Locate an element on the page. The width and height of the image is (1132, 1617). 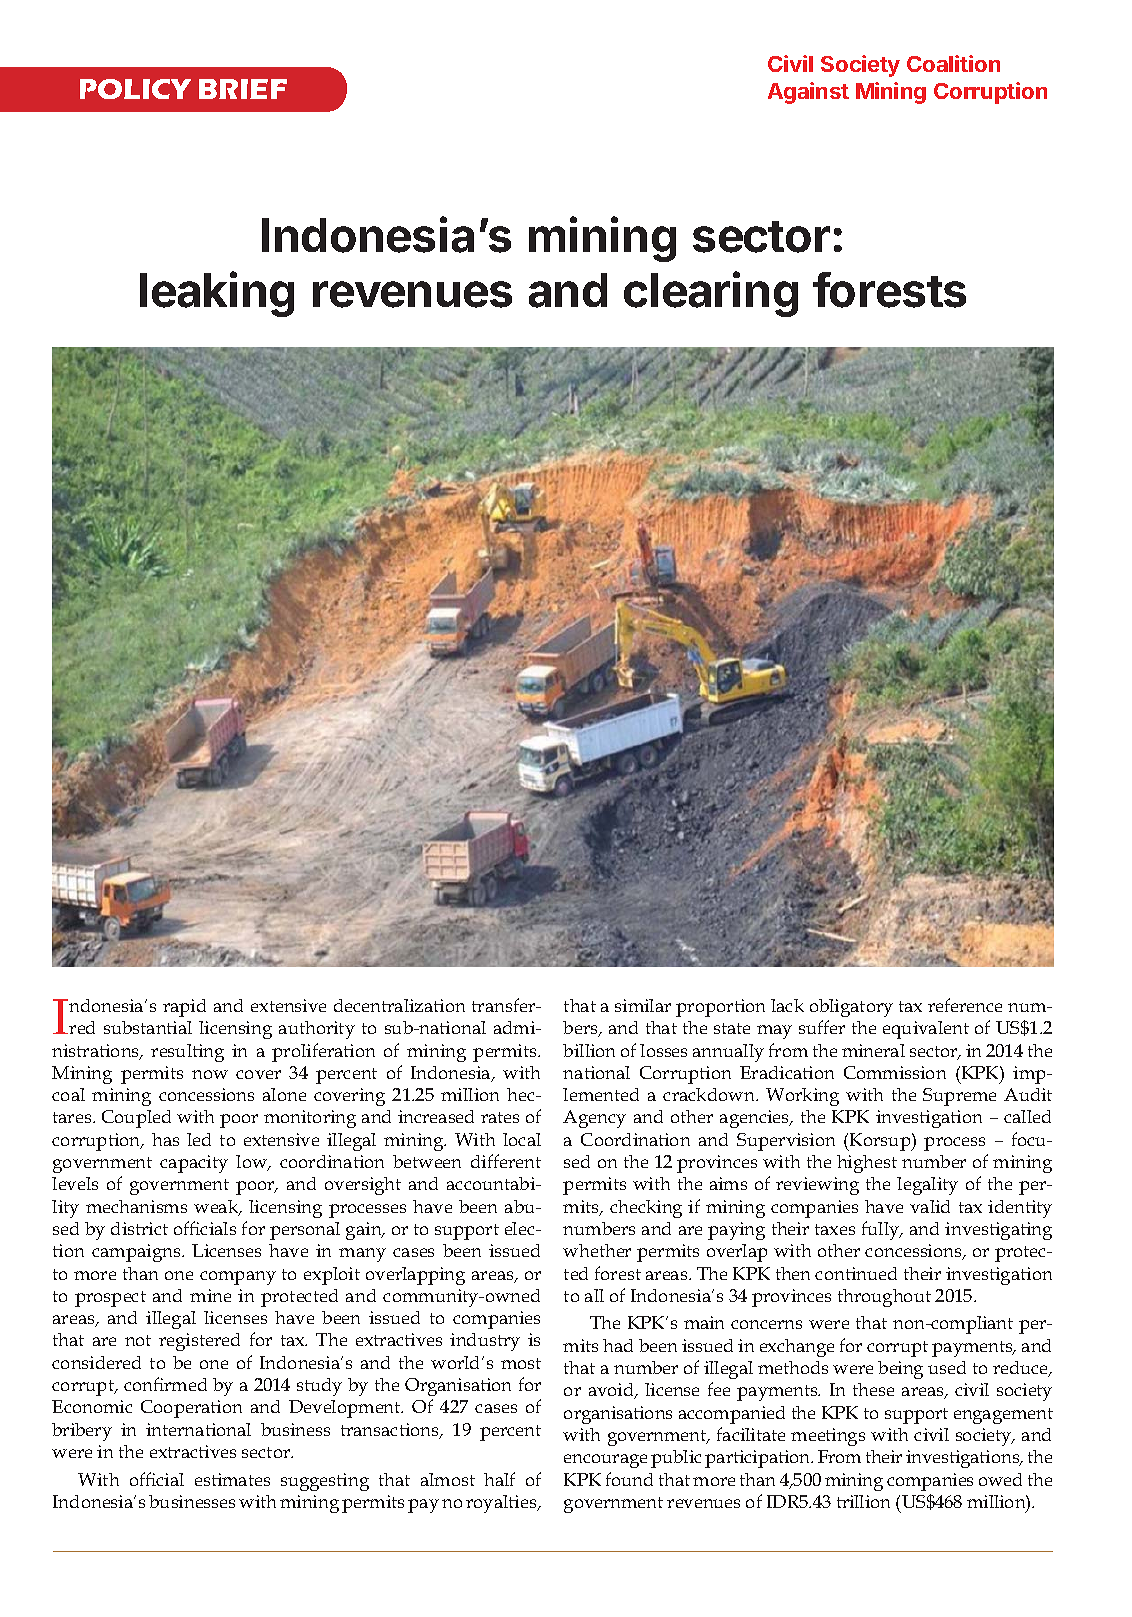
encourage is located at coordinates (605, 1461).
